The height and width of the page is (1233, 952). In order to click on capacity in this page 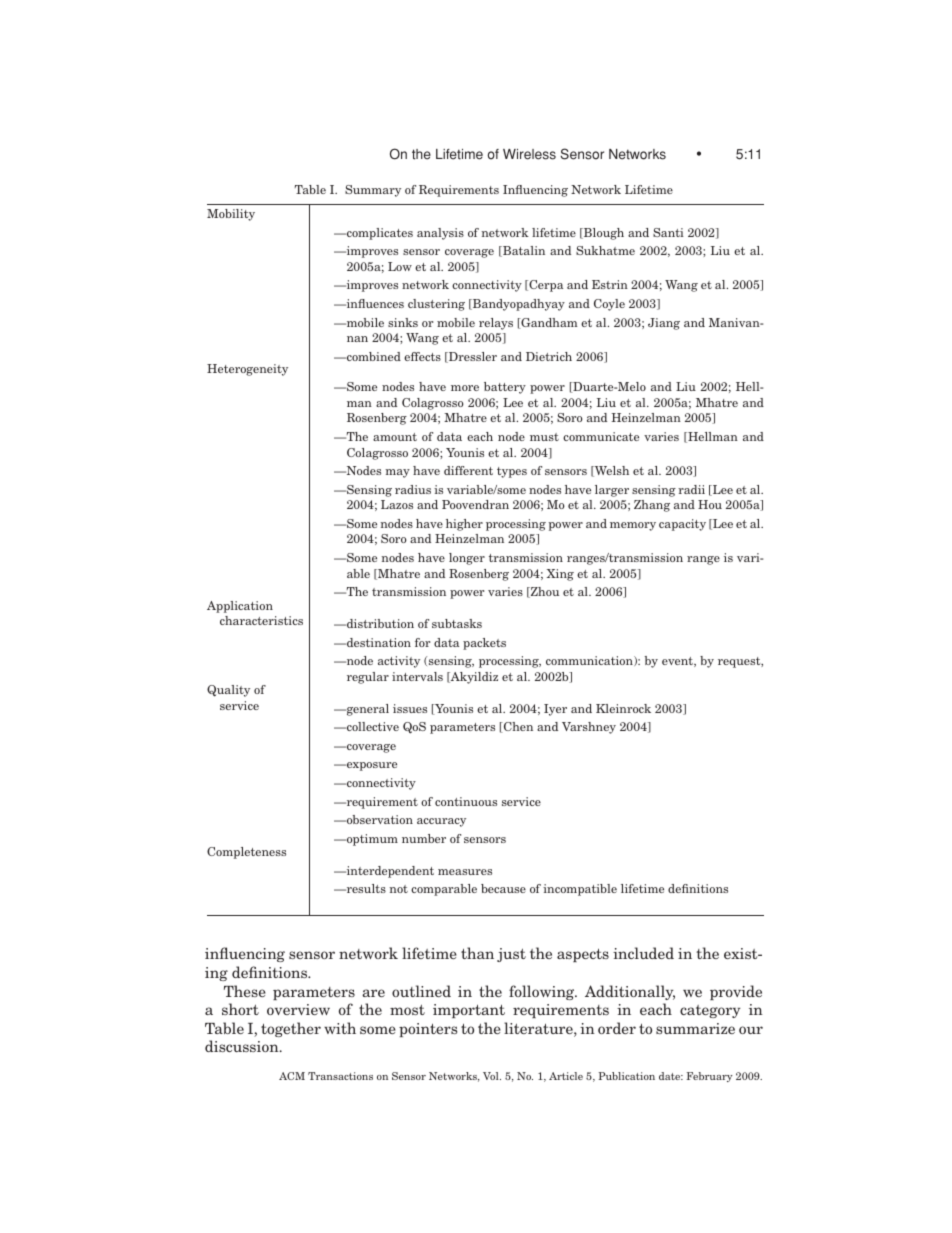, I will do `click(682, 525)`.
